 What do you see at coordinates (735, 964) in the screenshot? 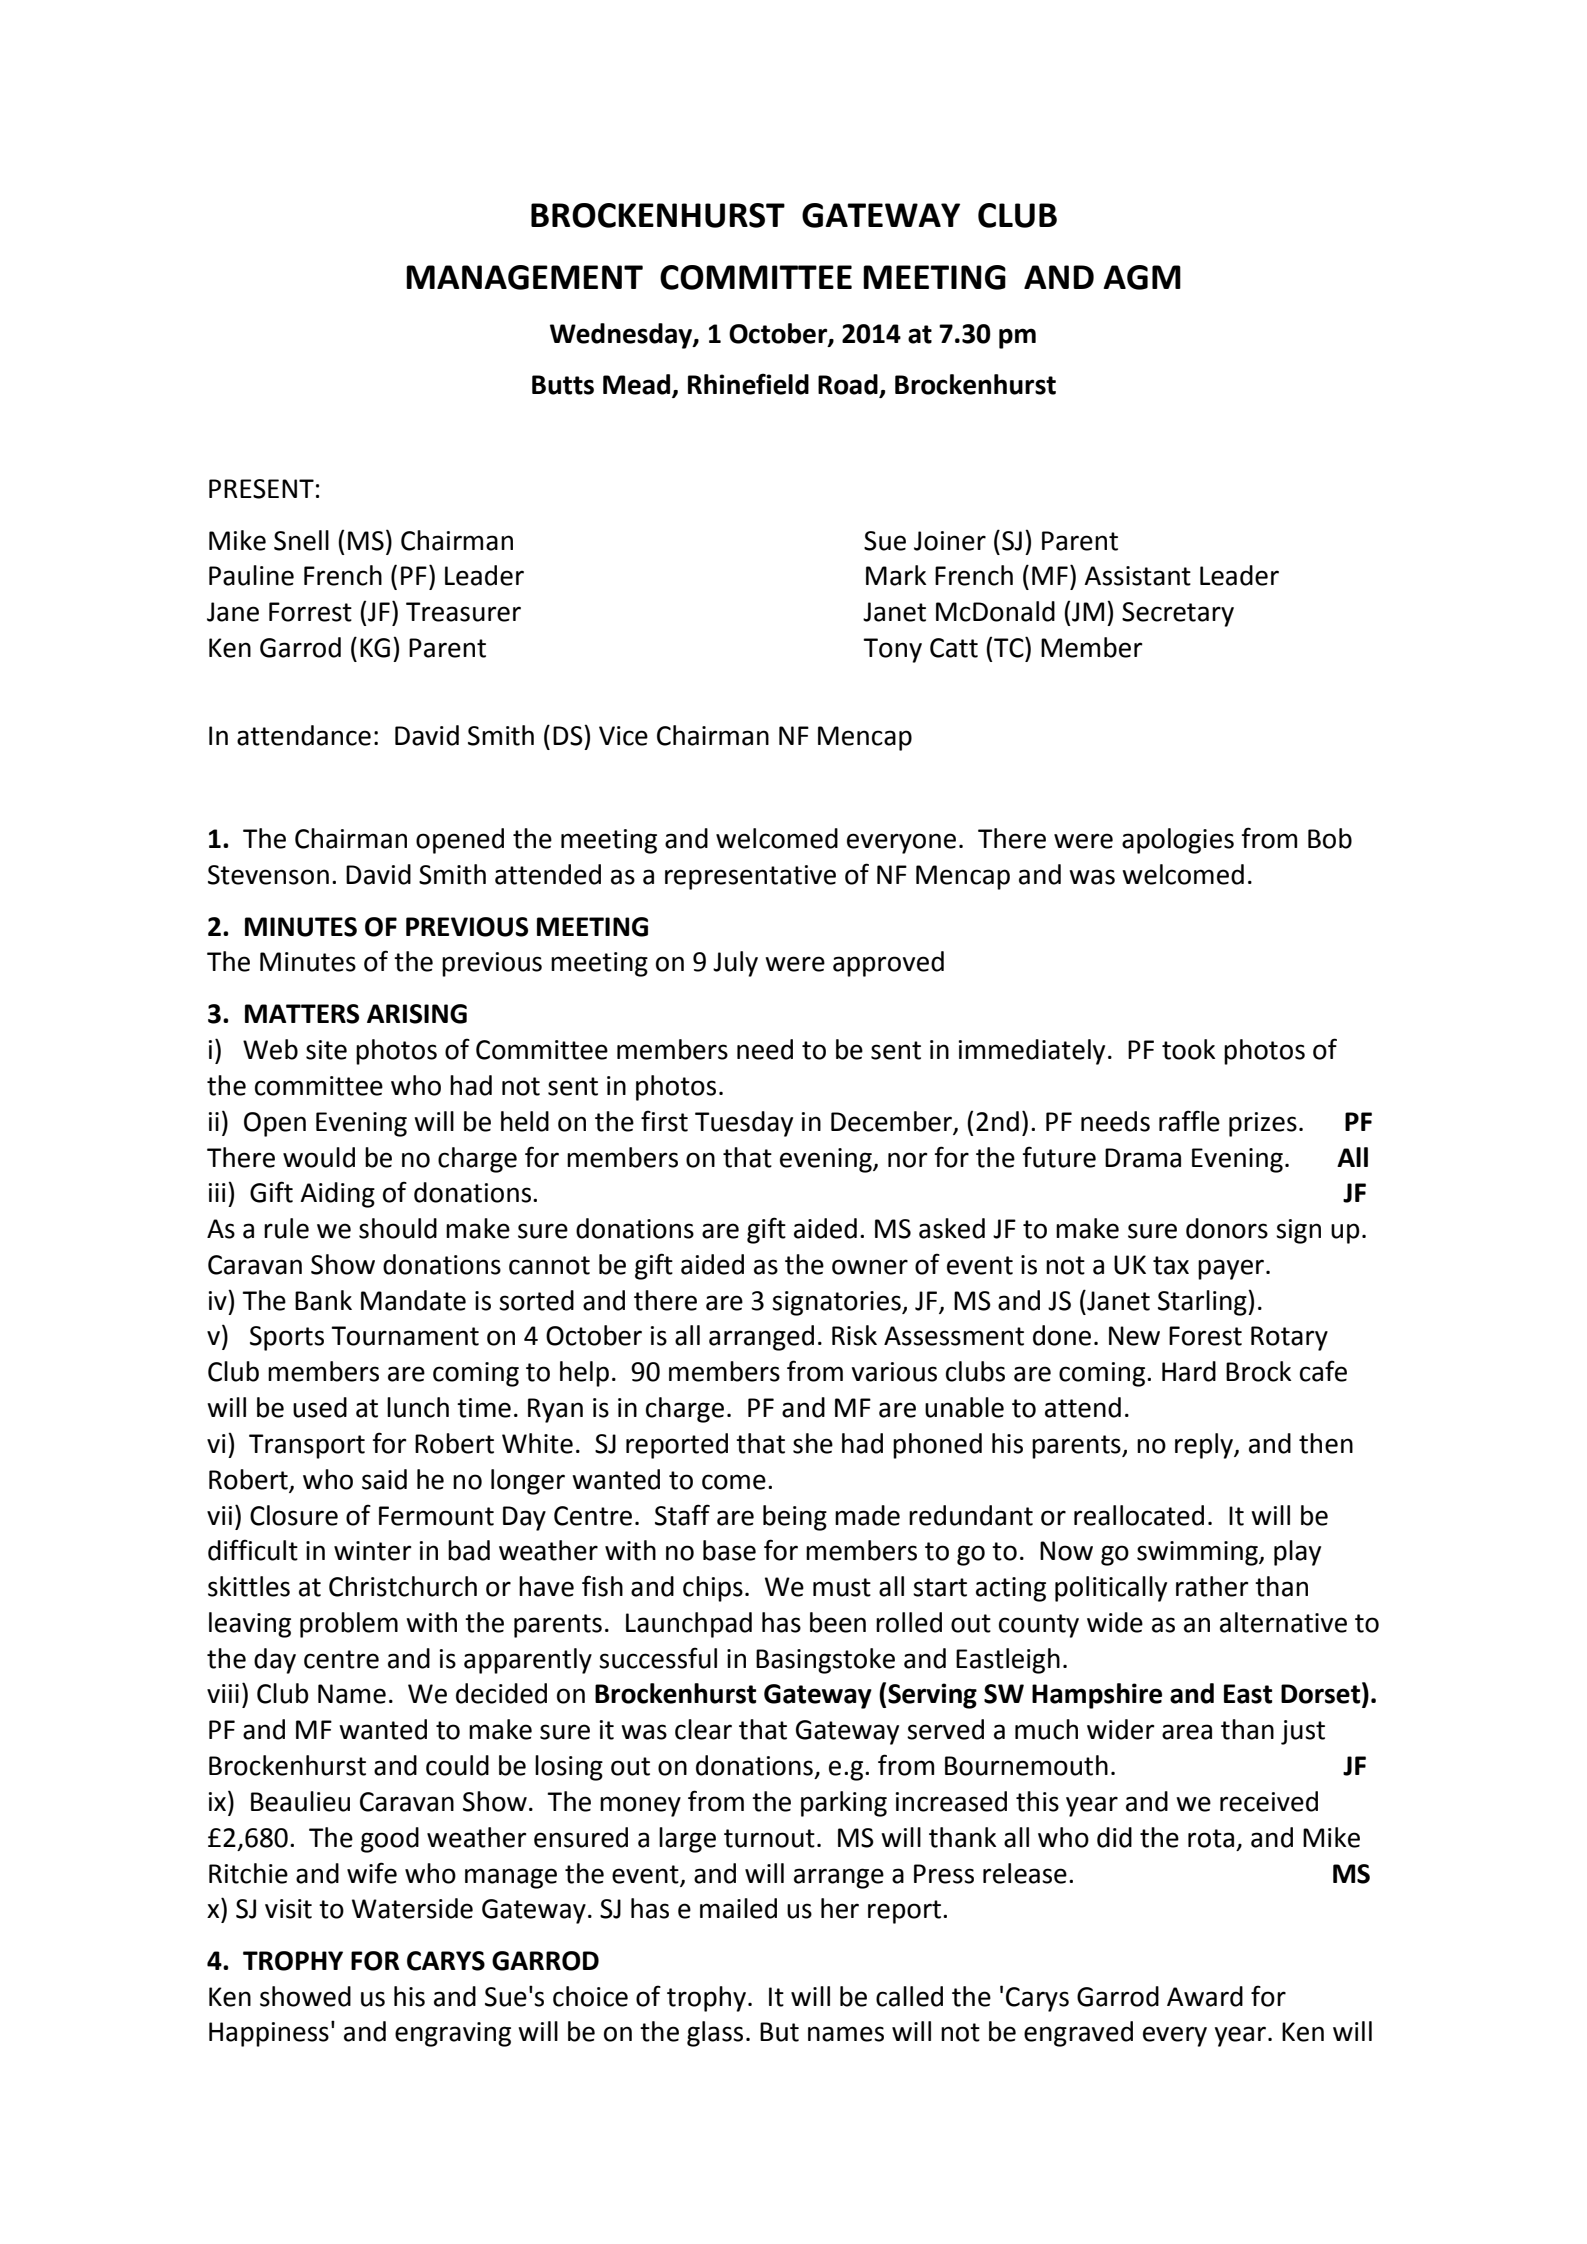
I see `July` at bounding box center [735, 964].
